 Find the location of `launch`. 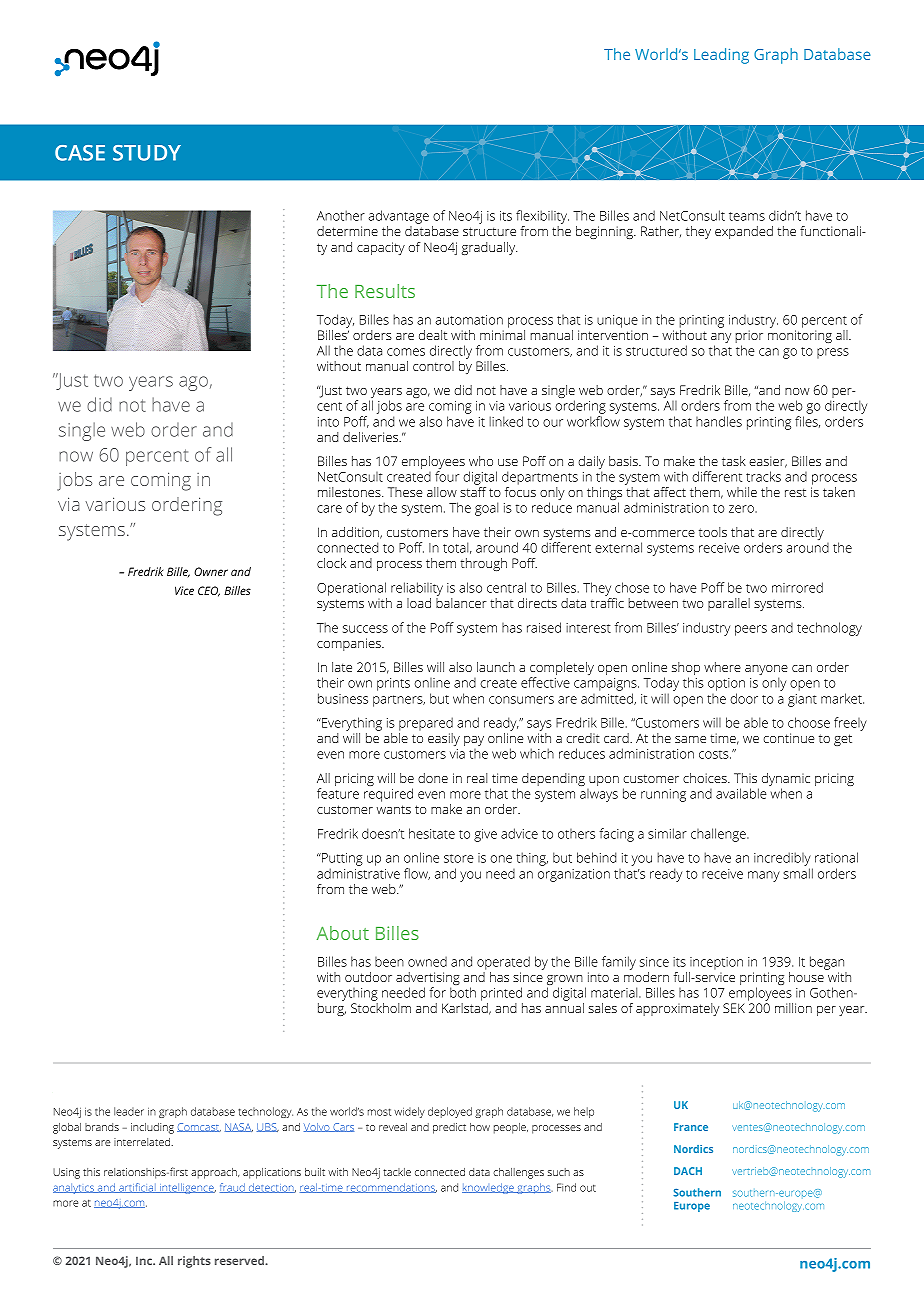

launch is located at coordinates (496, 667).
